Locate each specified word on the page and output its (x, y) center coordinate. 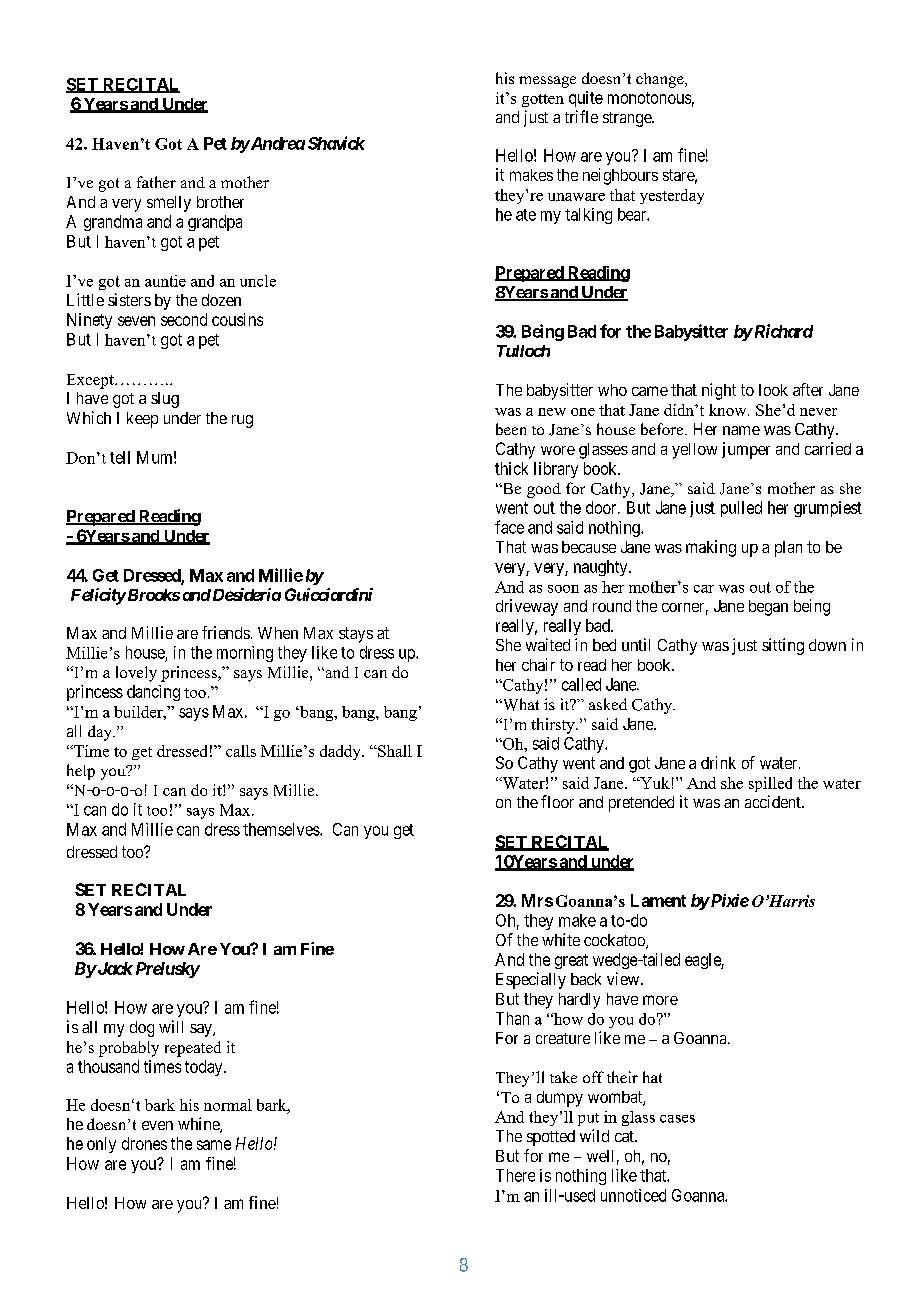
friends (226, 632)
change (661, 80)
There (515, 1175)
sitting (783, 646)
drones (144, 1143)
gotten (543, 100)
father (156, 182)
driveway (527, 607)
